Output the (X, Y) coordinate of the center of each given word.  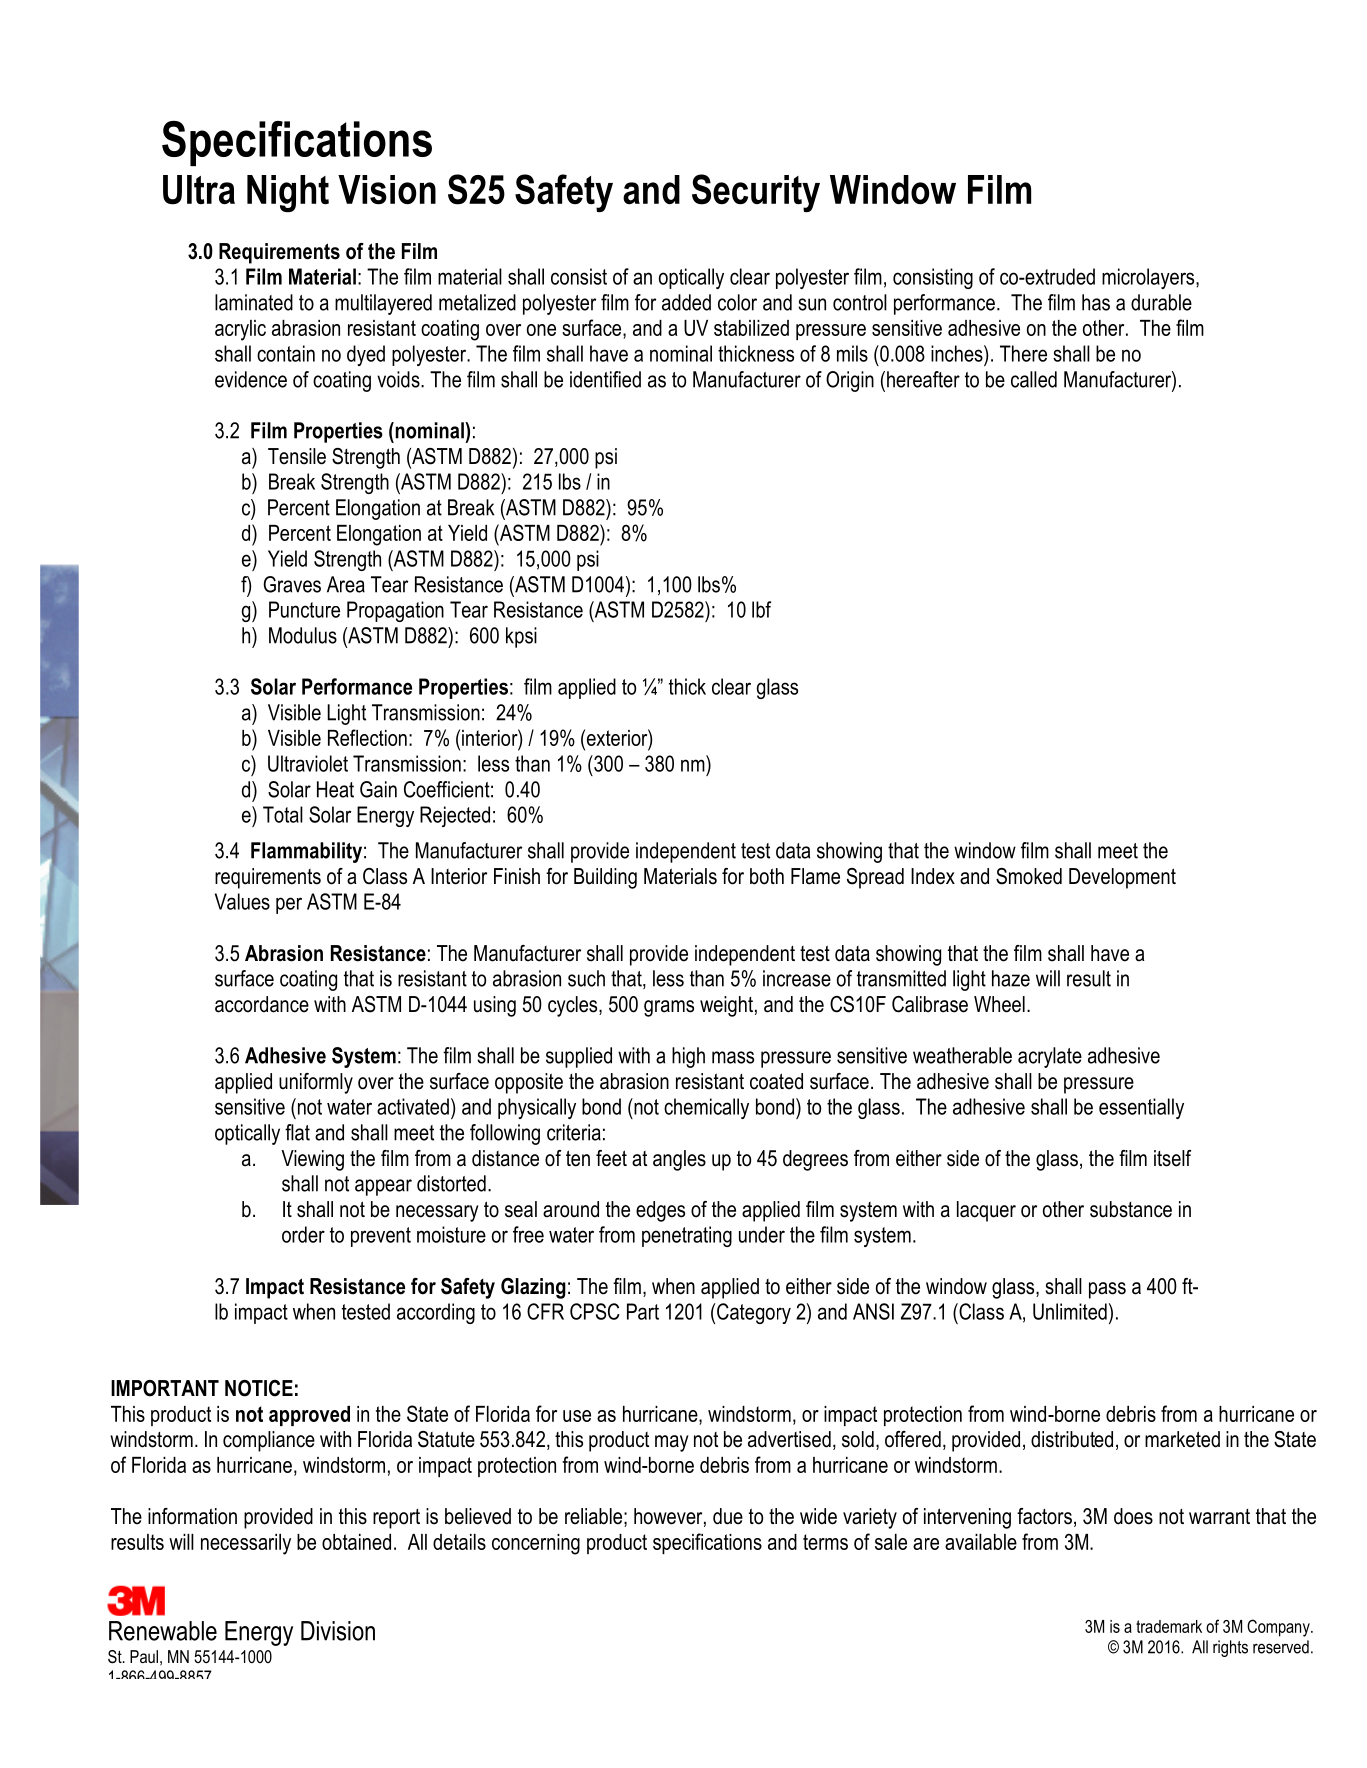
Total (283, 814)
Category (754, 1313)
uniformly (316, 1083)
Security (756, 193)
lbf (761, 609)
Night (288, 193)
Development (1122, 878)
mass (733, 1057)
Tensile (297, 456)
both (767, 876)
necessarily (246, 1544)
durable (1161, 302)
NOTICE (259, 1388)
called (1034, 379)
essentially (1141, 1108)
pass (1107, 1290)
